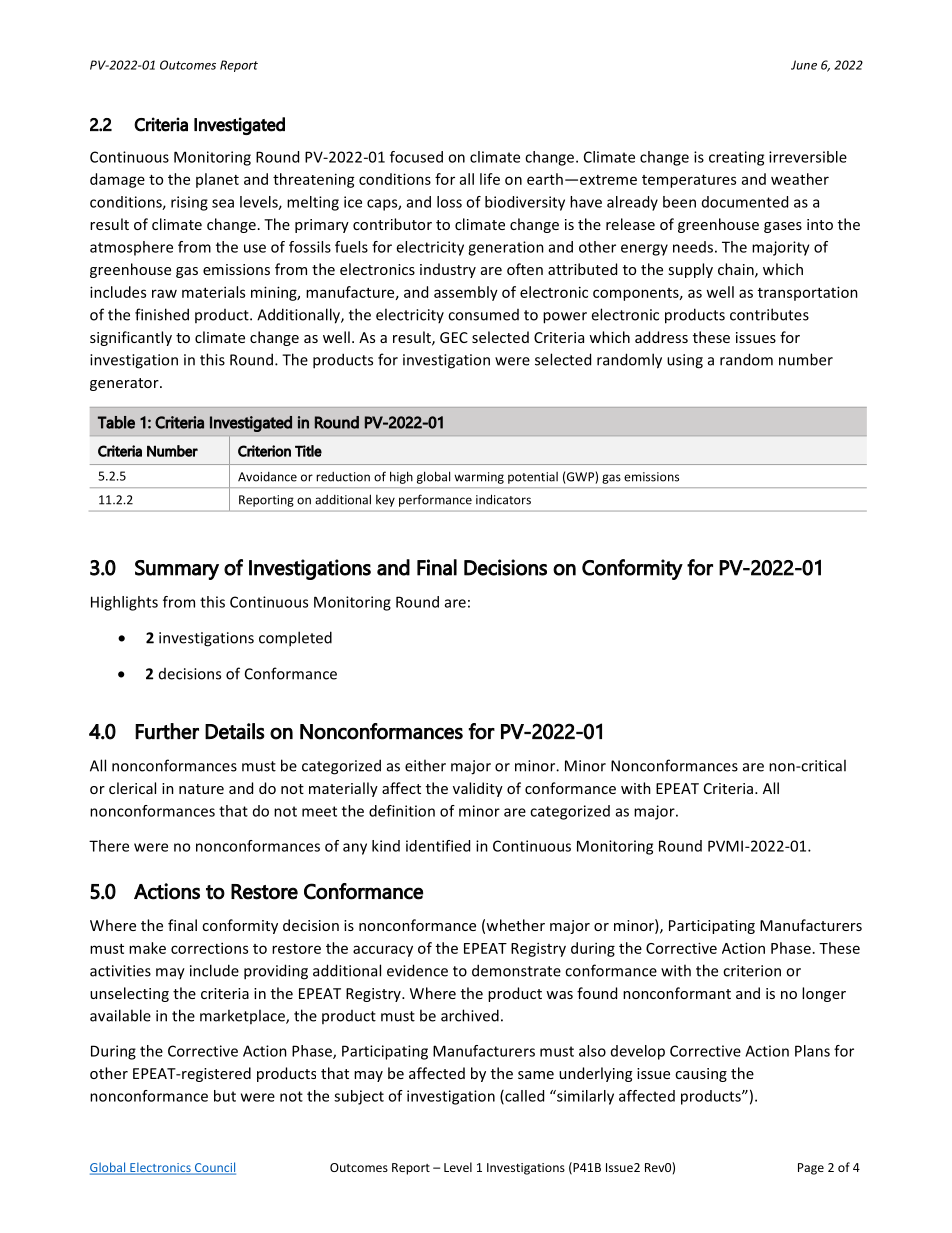  What do you see at coordinates (177, 570) in the screenshot?
I see `Summary` at bounding box center [177, 570].
